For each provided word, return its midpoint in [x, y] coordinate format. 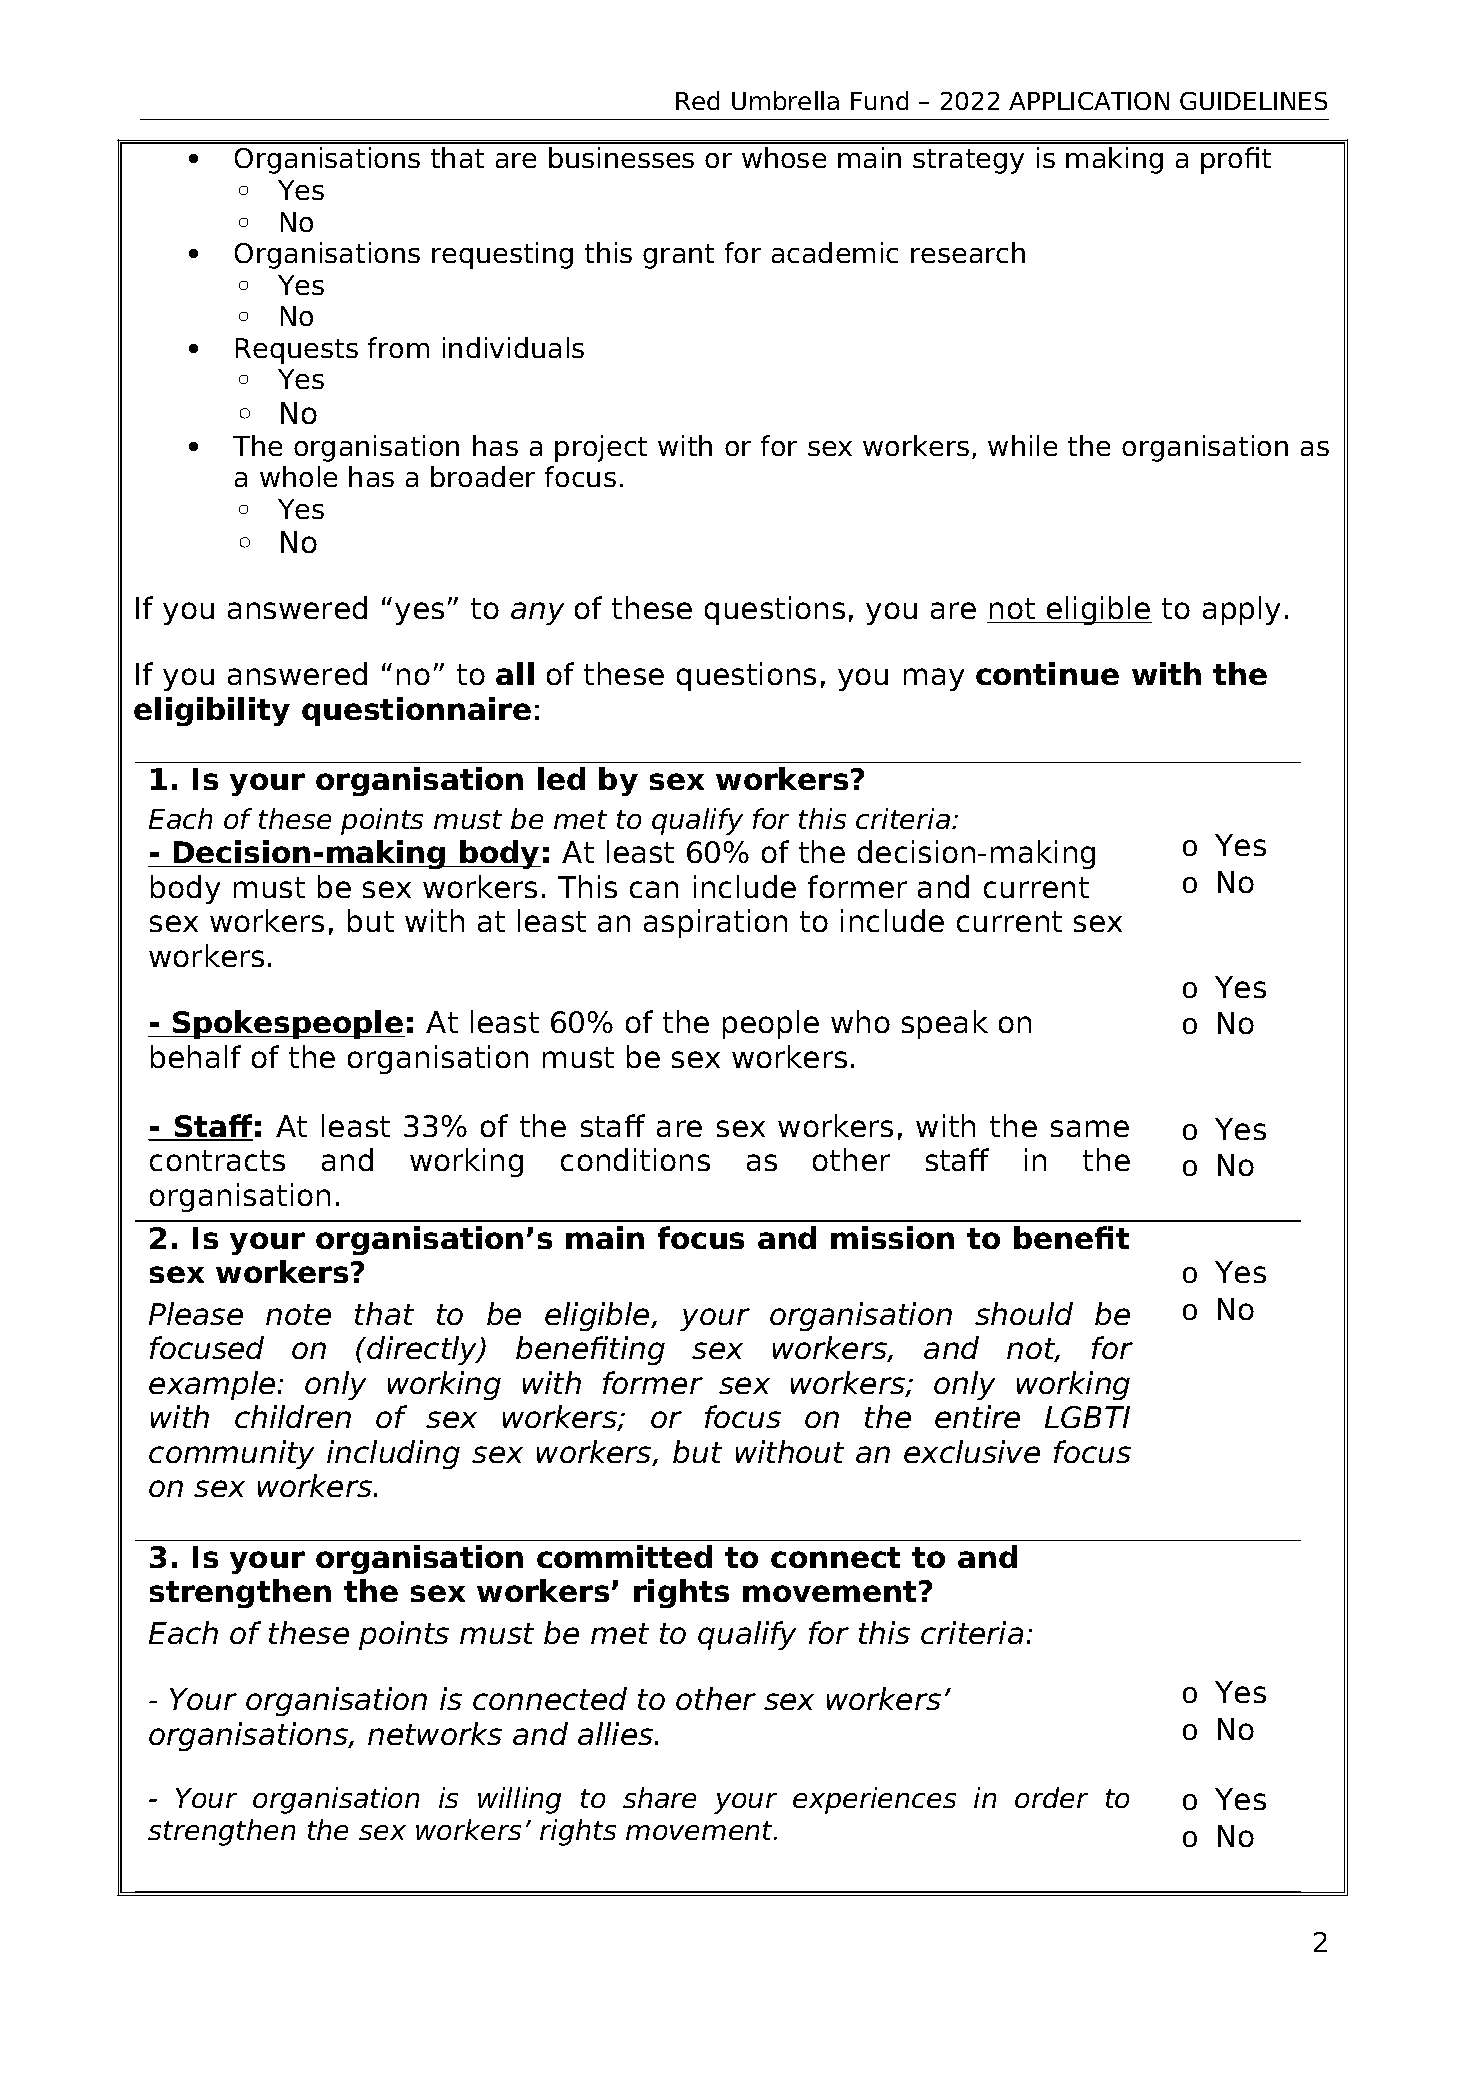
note [298, 1314]
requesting [502, 255]
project [601, 448]
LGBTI [1087, 1417]
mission [892, 1237]
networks [435, 1733]
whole [298, 476]
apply [1241, 610]
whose [784, 157]
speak [945, 1024]
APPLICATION [1089, 101]
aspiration [715, 923]
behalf [196, 1056]
